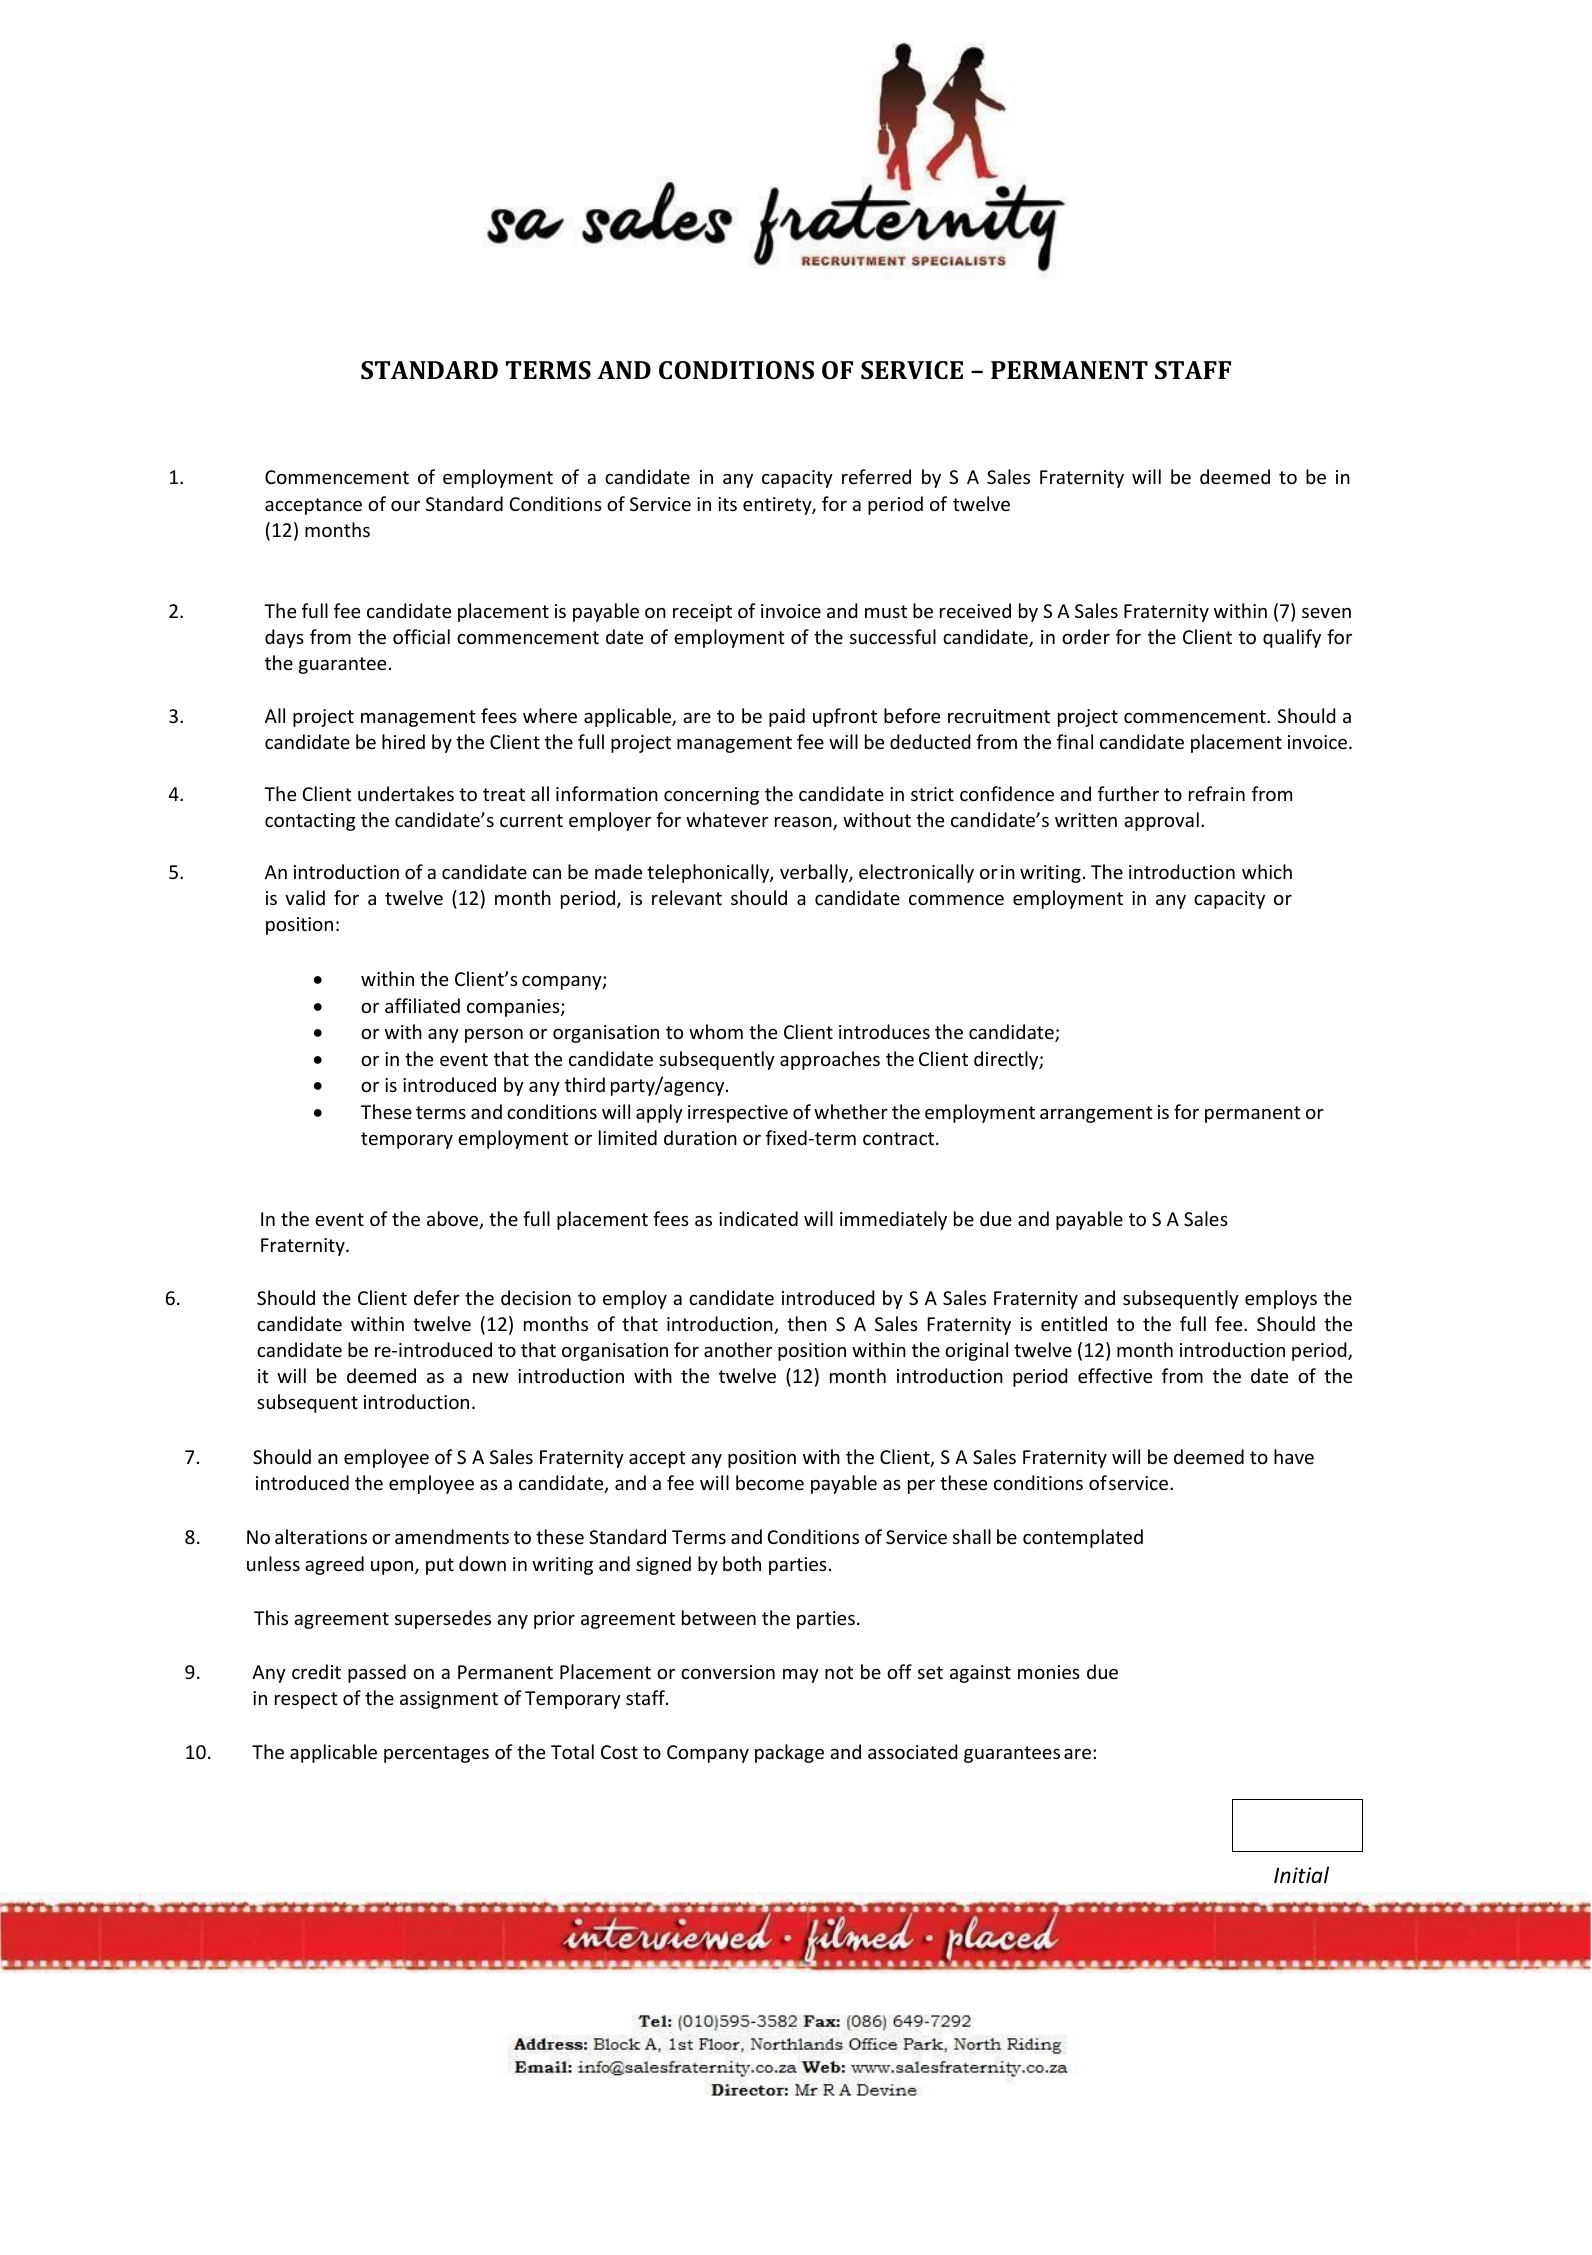 The image size is (1592, 2255). Describe the element at coordinates (422, 1005) in the image. I see `affiliated` at that location.
